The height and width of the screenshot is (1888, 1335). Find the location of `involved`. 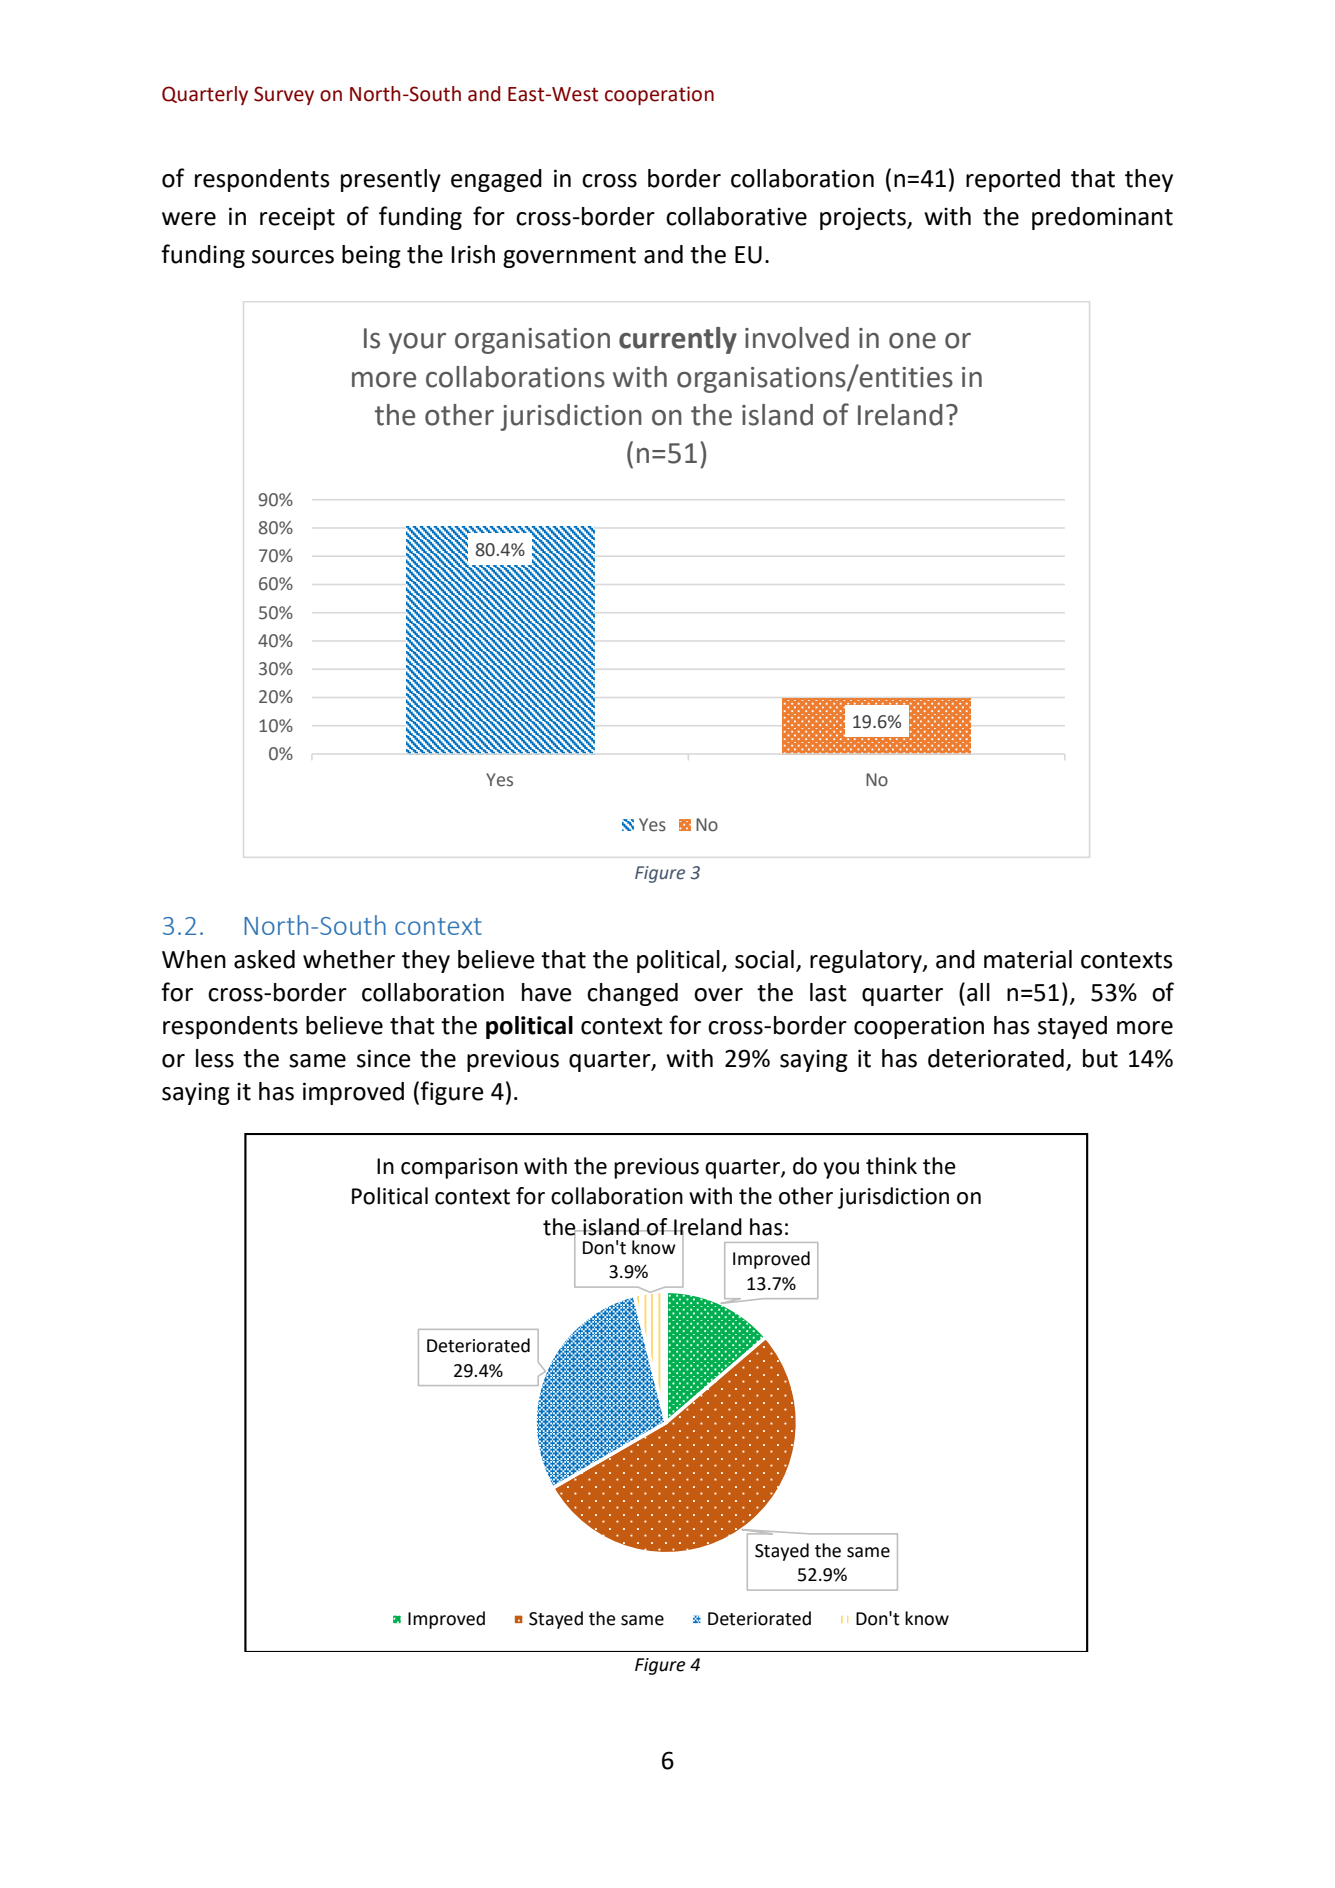

involved is located at coordinates (797, 338).
